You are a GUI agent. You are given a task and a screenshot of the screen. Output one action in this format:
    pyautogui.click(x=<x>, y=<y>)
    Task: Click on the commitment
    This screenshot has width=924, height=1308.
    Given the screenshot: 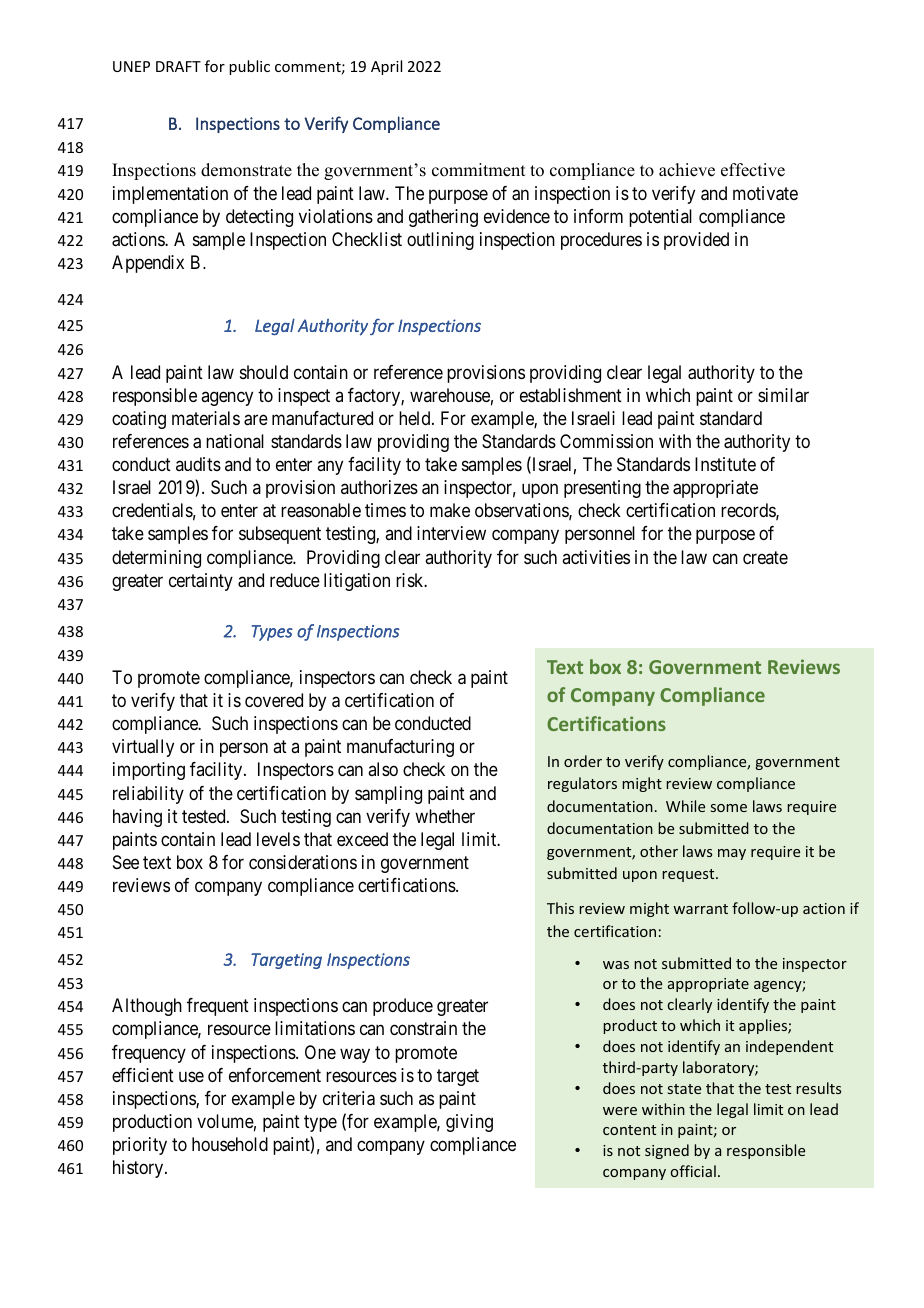 What is the action you would take?
    pyautogui.click(x=478, y=170)
